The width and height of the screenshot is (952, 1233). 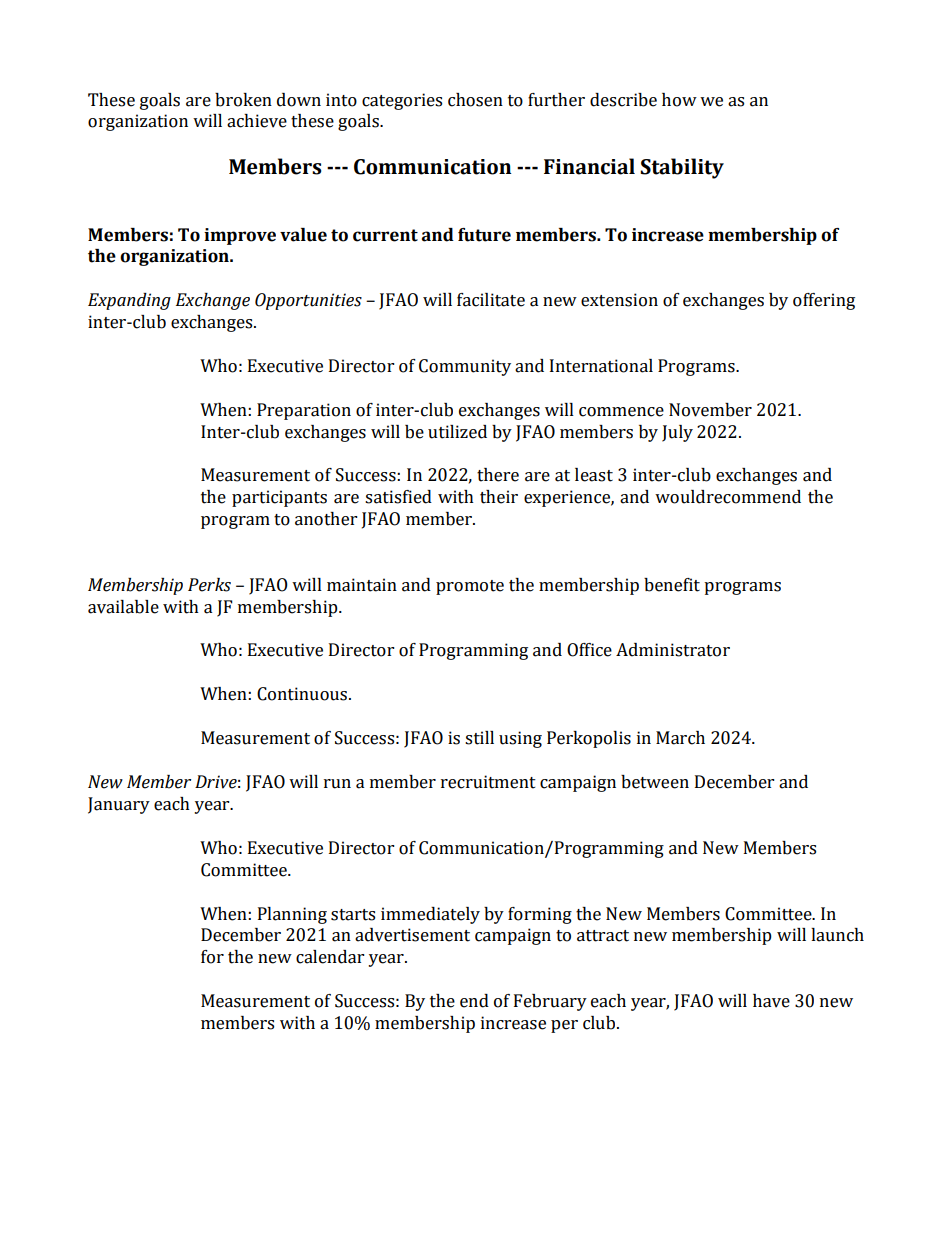 What do you see at coordinates (465, 367) in the screenshot?
I see `Community` at bounding box center [465, 367].
